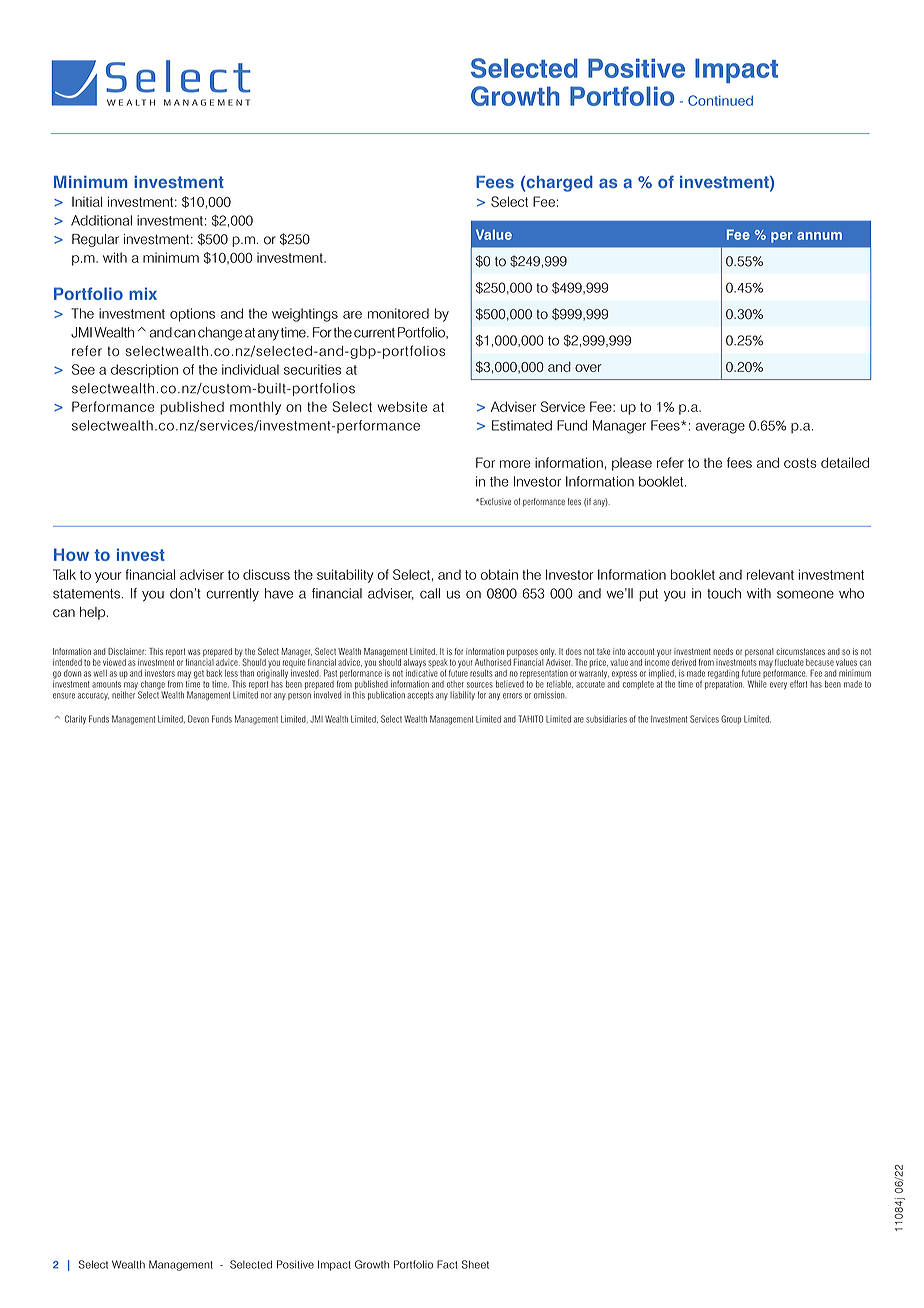  What do you see at coordinates (455, 684) in the document?
I see `other` at bounding box center [455, 684].
